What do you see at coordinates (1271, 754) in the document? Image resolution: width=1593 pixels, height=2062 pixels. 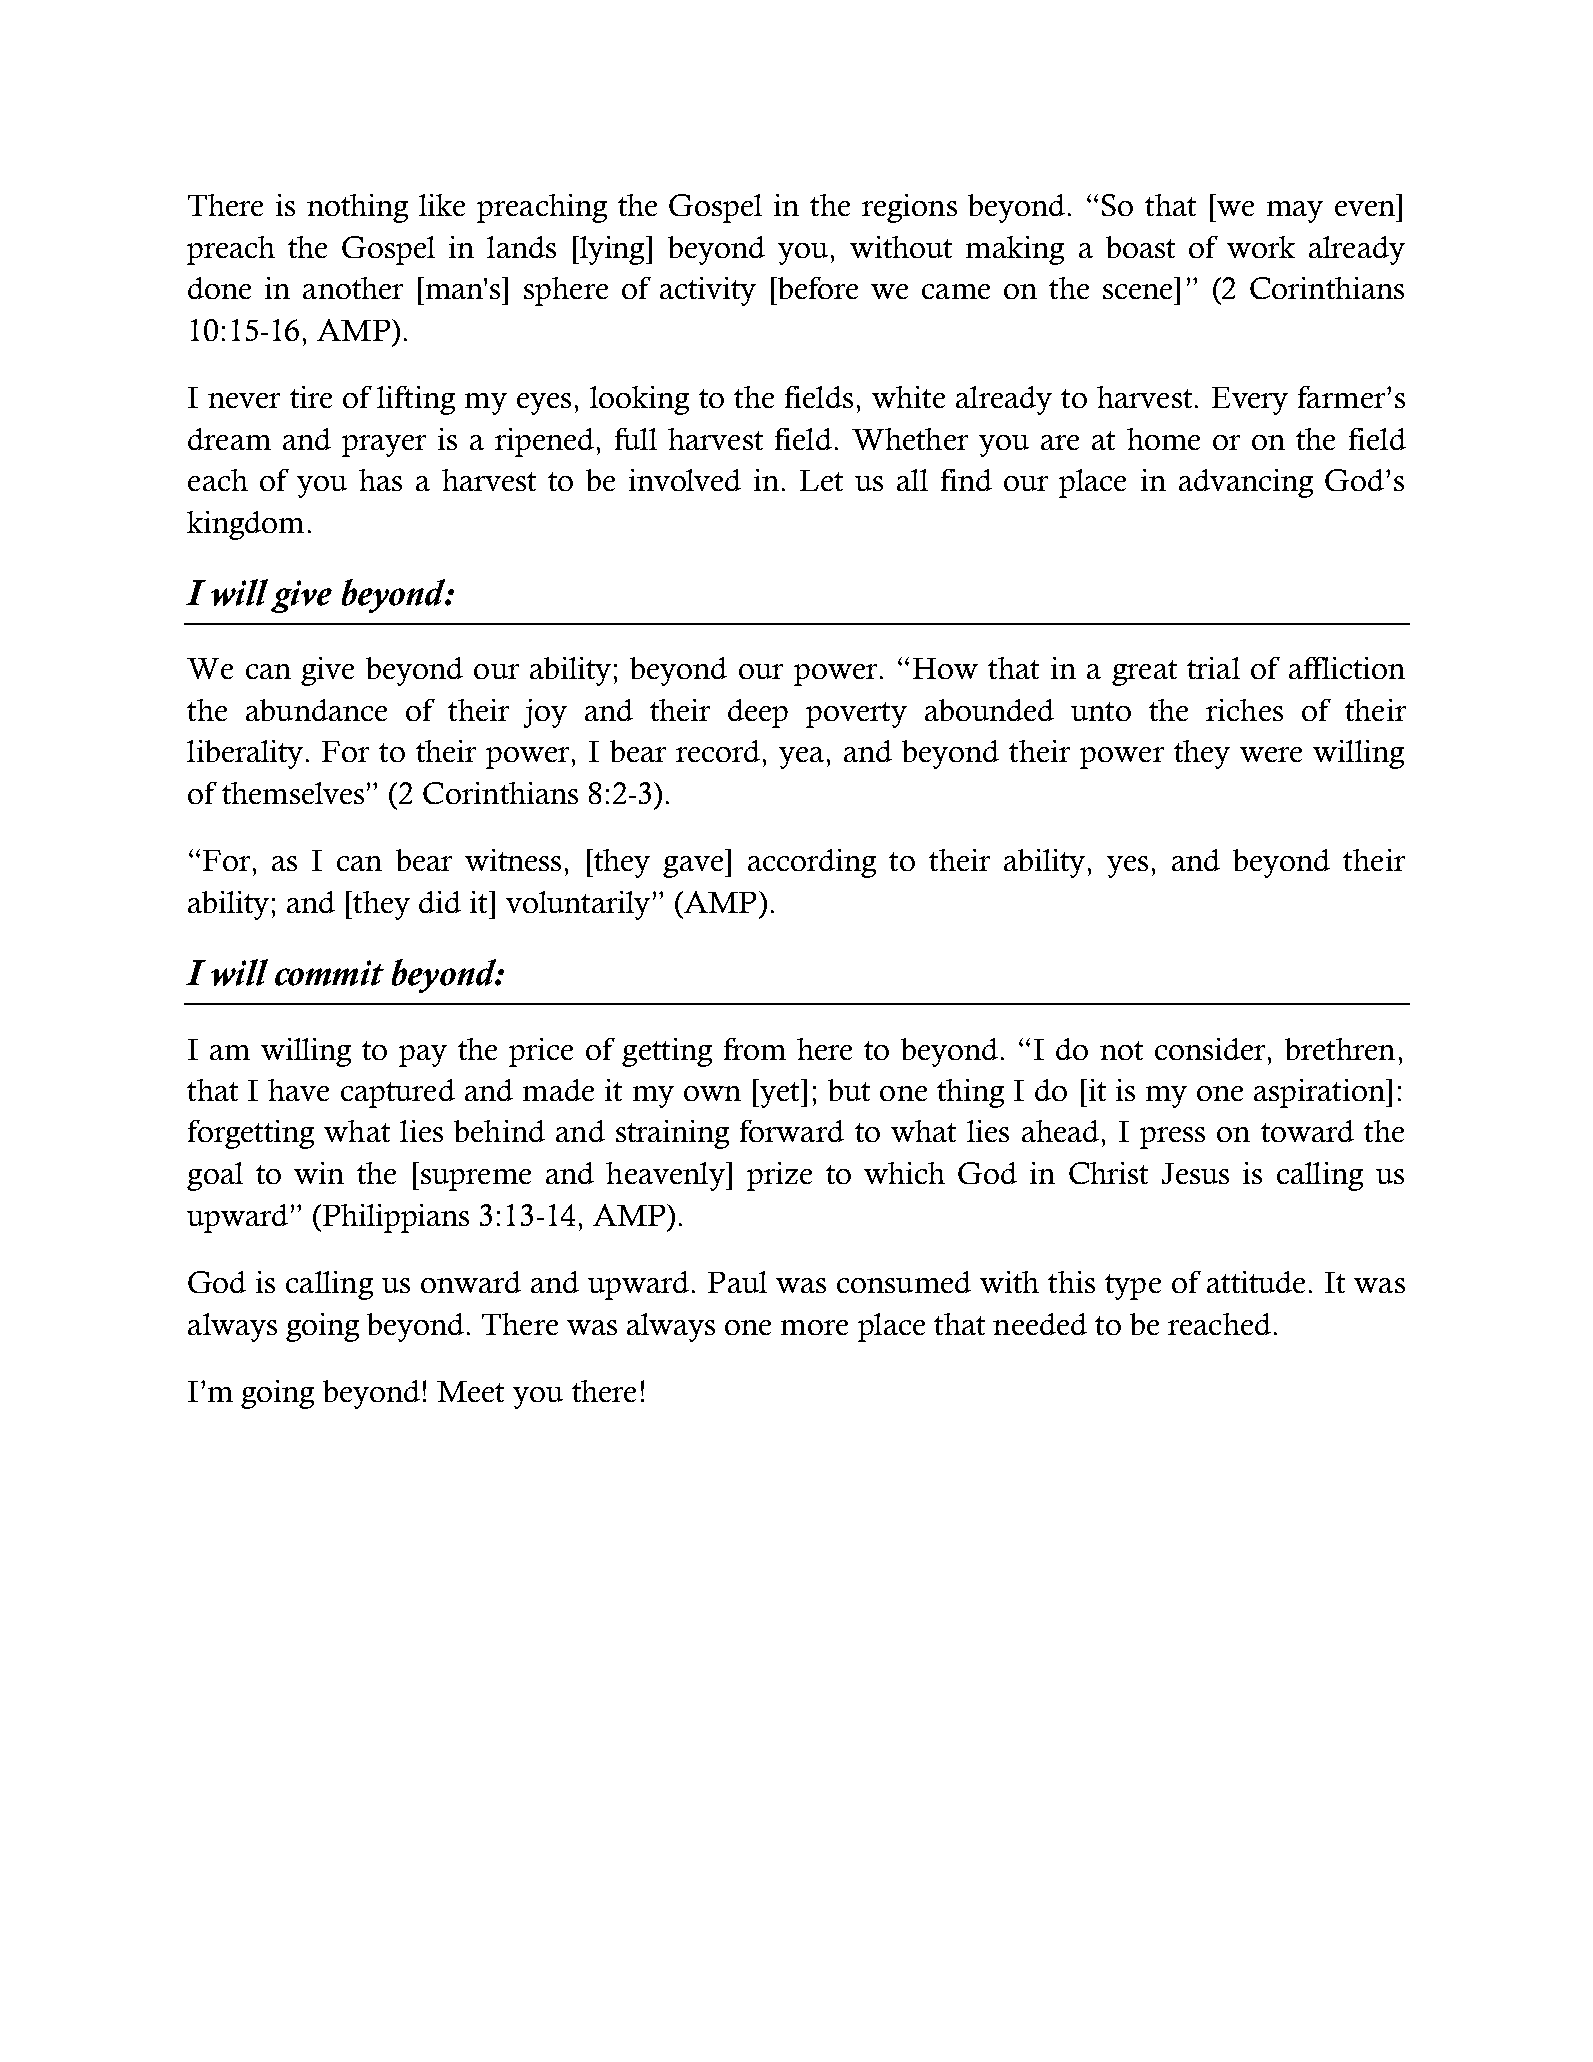 I see `were` at bounding box center [1271, 754].
